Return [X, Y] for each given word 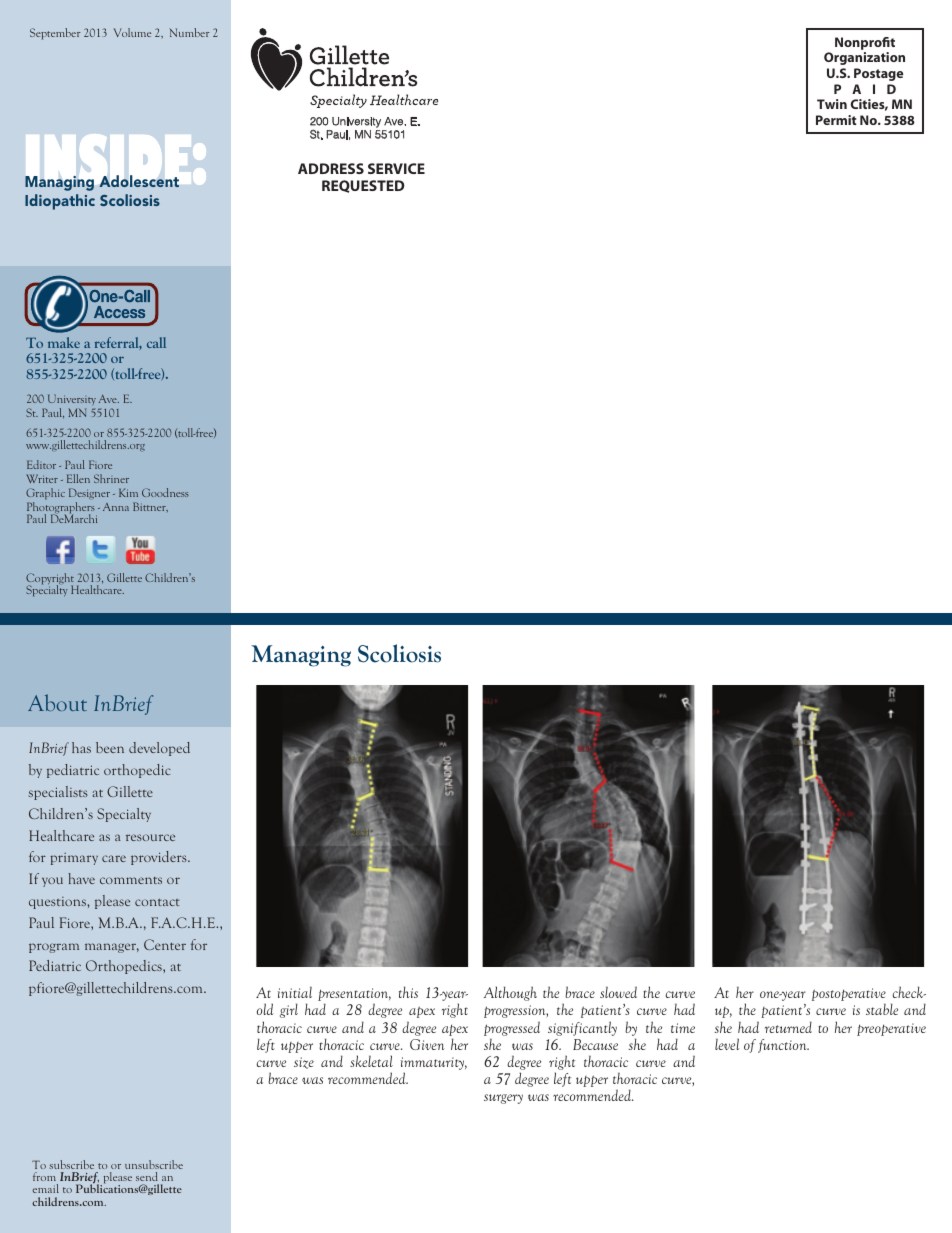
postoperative [849, 994]
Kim [128, 492]
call [156, 342]
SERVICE [396, 168]
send [147, 1176]
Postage [878, 74]
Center [165, 944]
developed [159, 749]
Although [510, 993]
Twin [832, 104]
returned [788, 1027]
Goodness [165, 492]
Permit [836, 120]
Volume [132, 32]
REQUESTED [363, 186]
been [110, 747]
